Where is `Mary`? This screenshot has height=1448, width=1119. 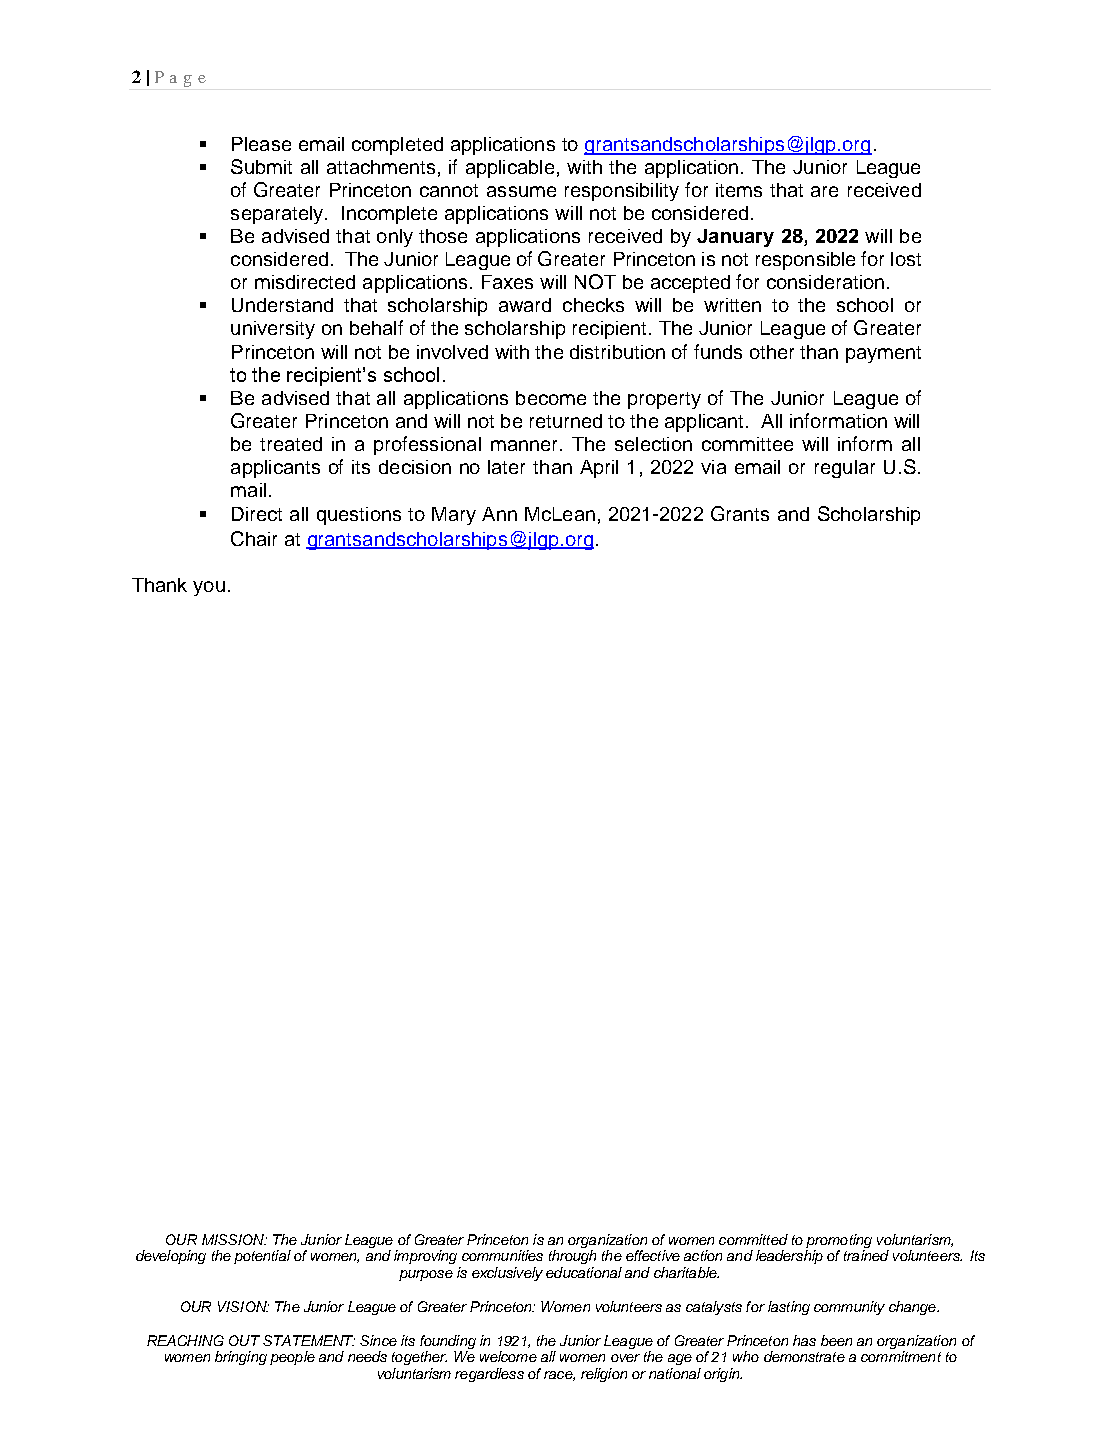
Mary is located at coordinates (454, 516).
